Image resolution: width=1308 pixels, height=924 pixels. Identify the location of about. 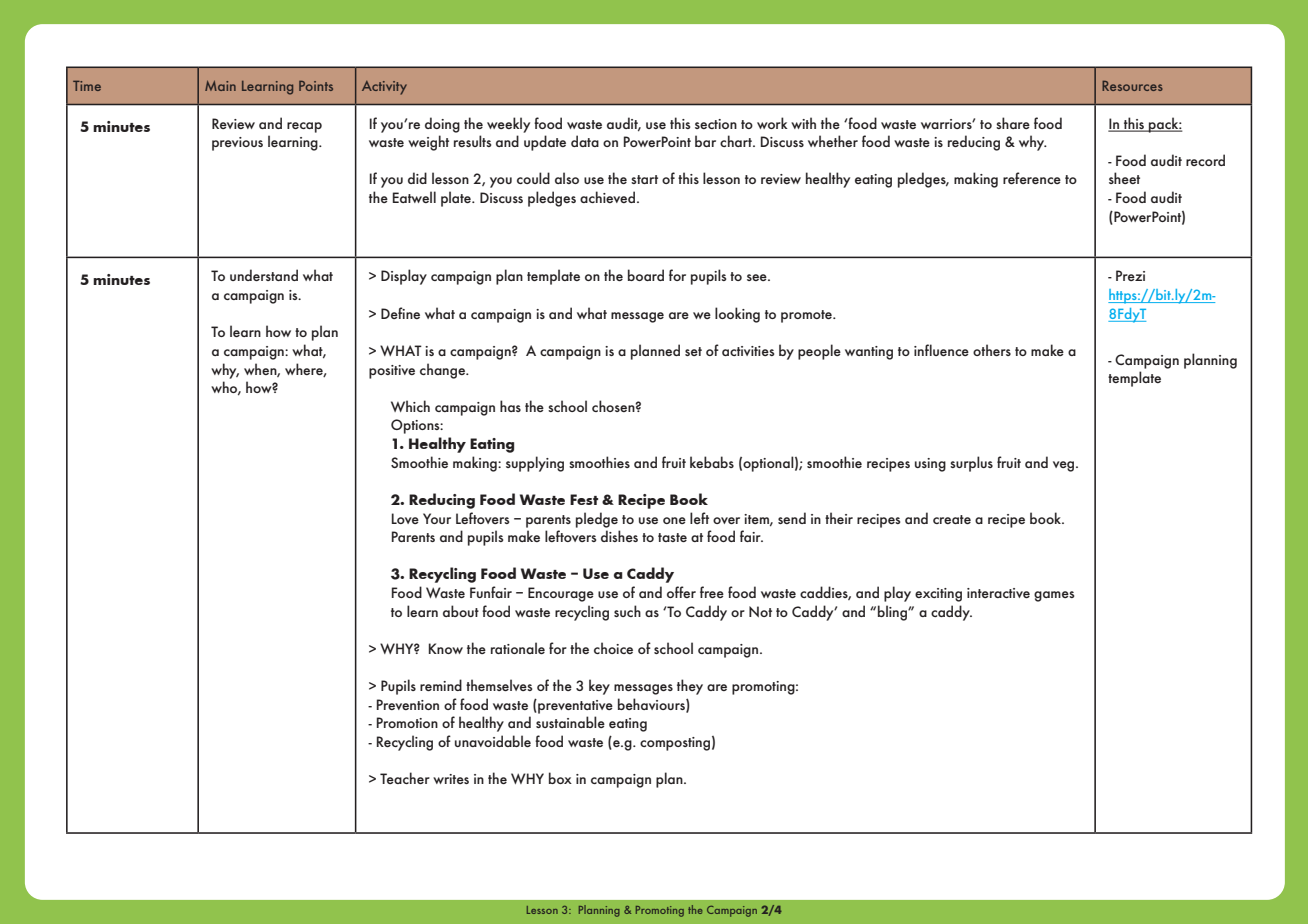
(461, 611).
